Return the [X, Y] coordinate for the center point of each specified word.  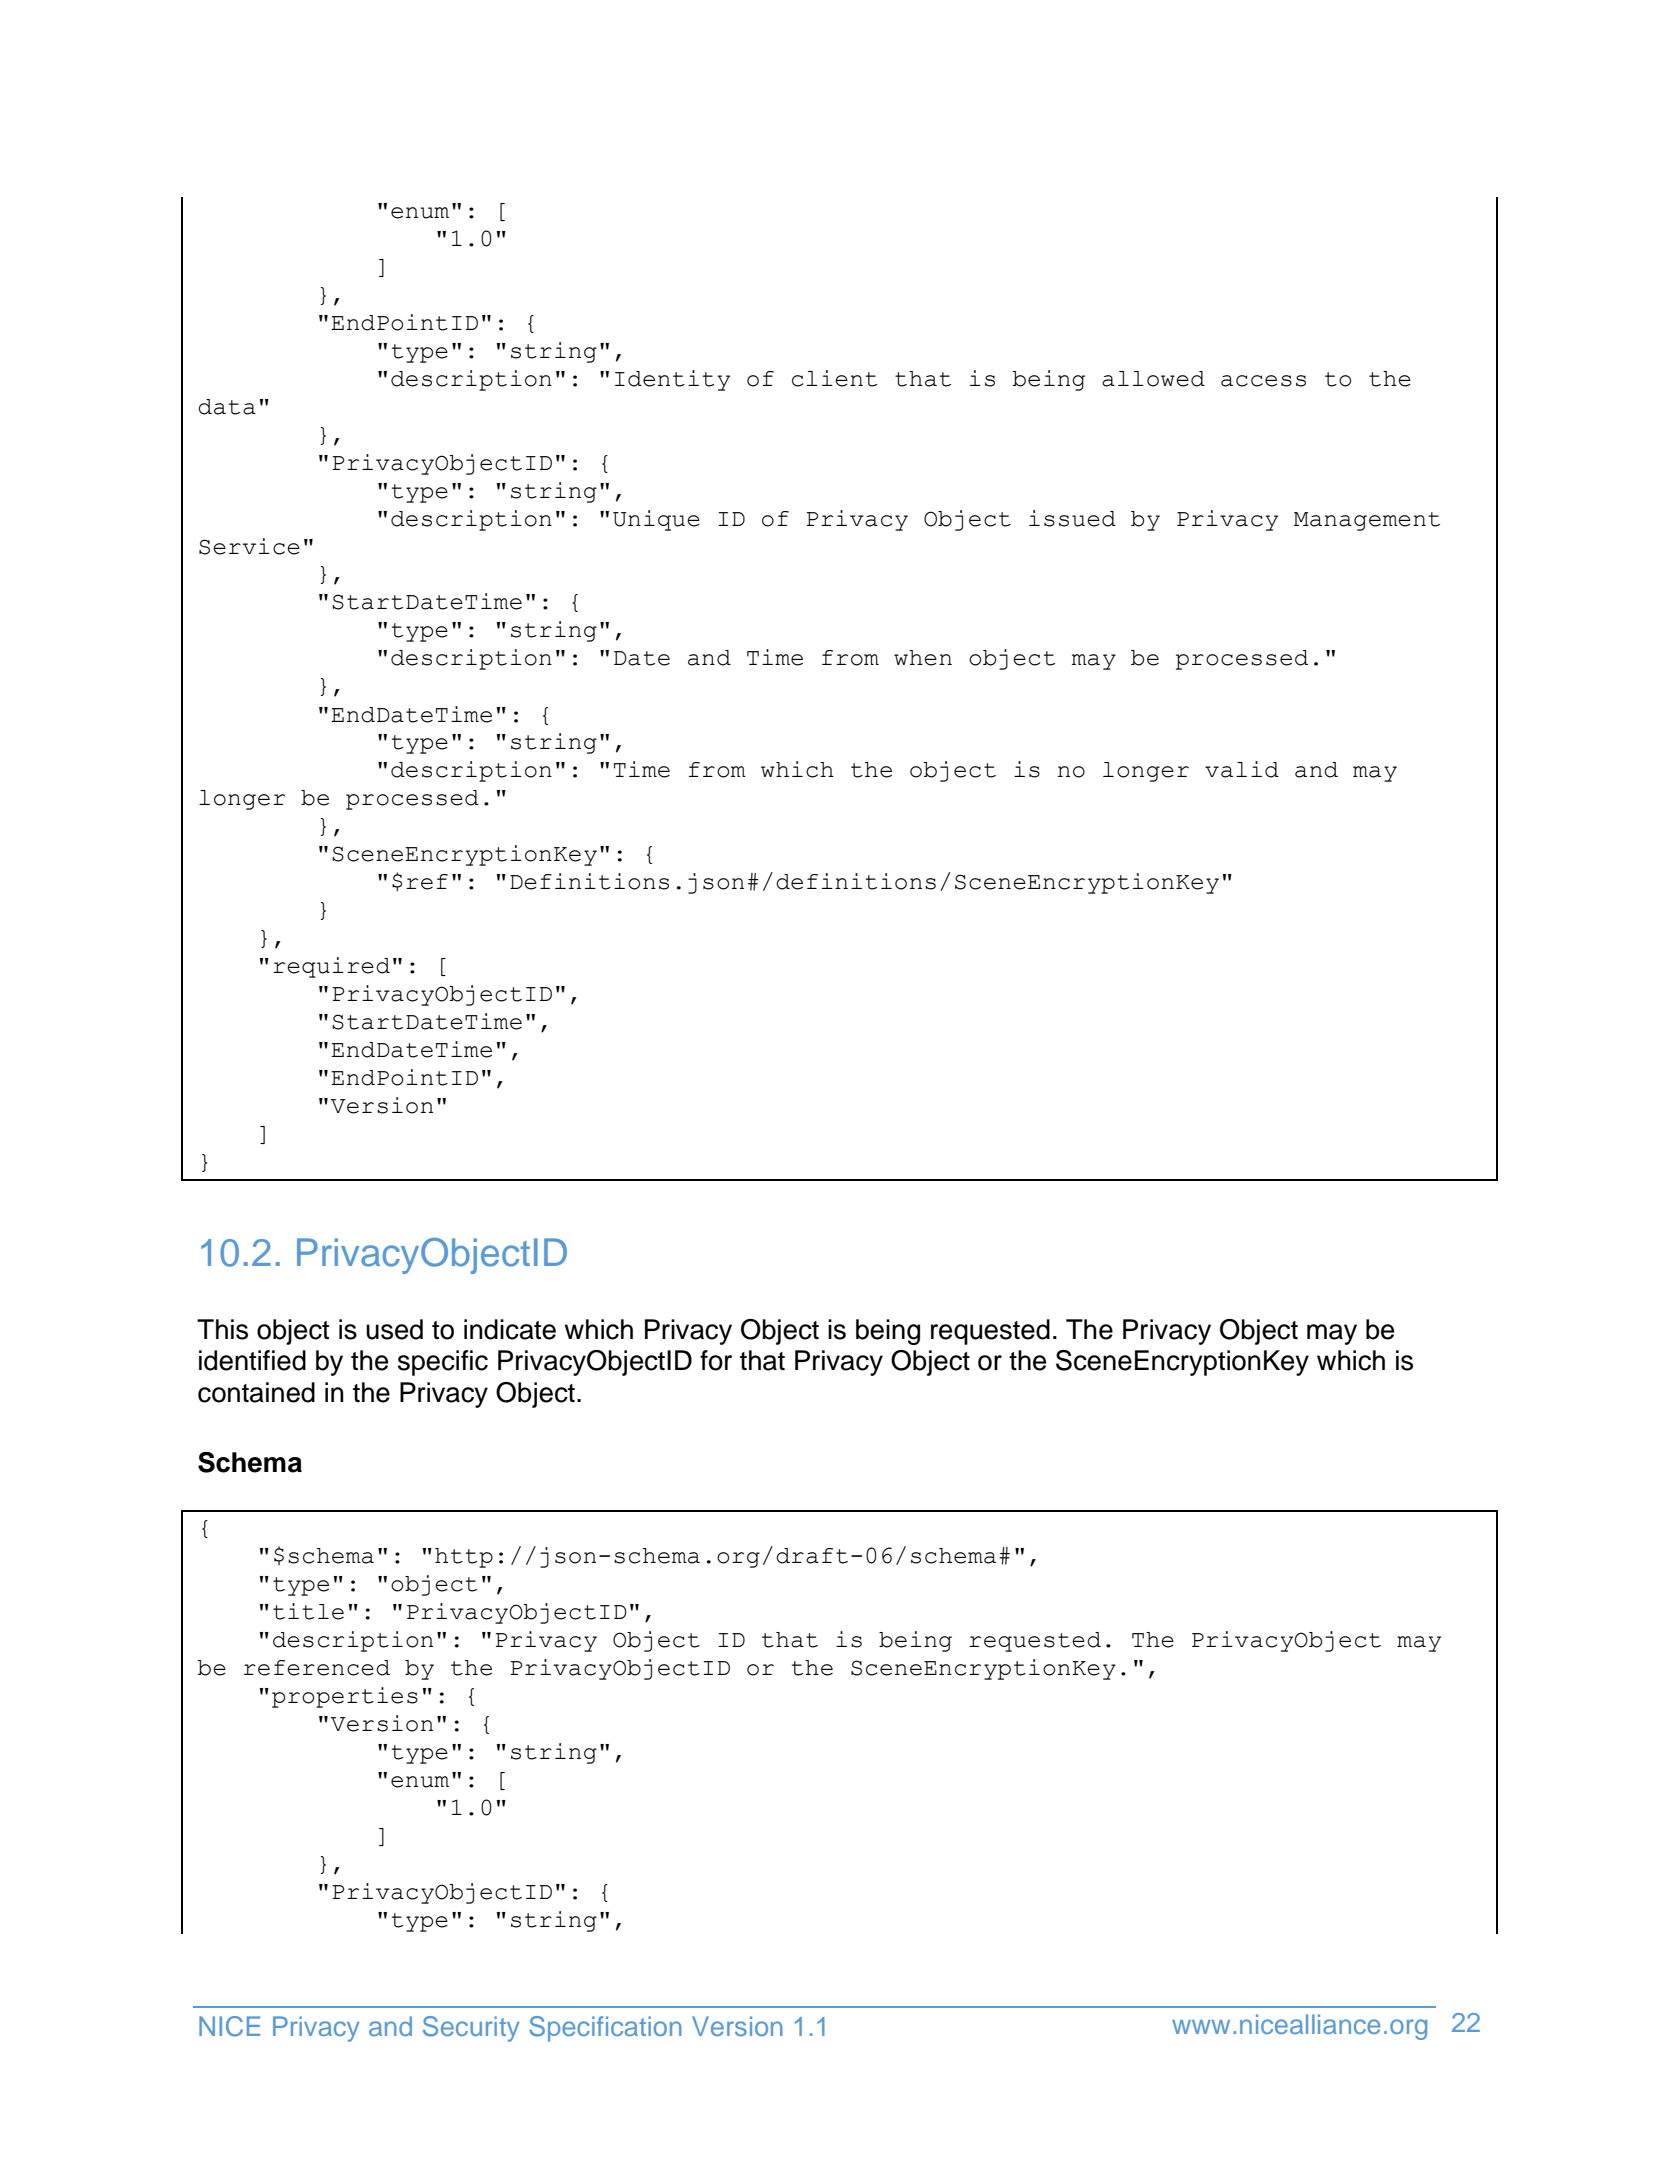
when [923, 658]
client [834, 378]
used [394, 1329]
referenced [317, 1668]
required [331, 967]
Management [1367, 521]
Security [471, 2029]
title [308, 1611]
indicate [510, 1329]
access [1263, 381]
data [227, 407]
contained [256, 1392]
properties [345, 1697]
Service [249, 546]
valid [1242, 769]
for [716, 1360]
